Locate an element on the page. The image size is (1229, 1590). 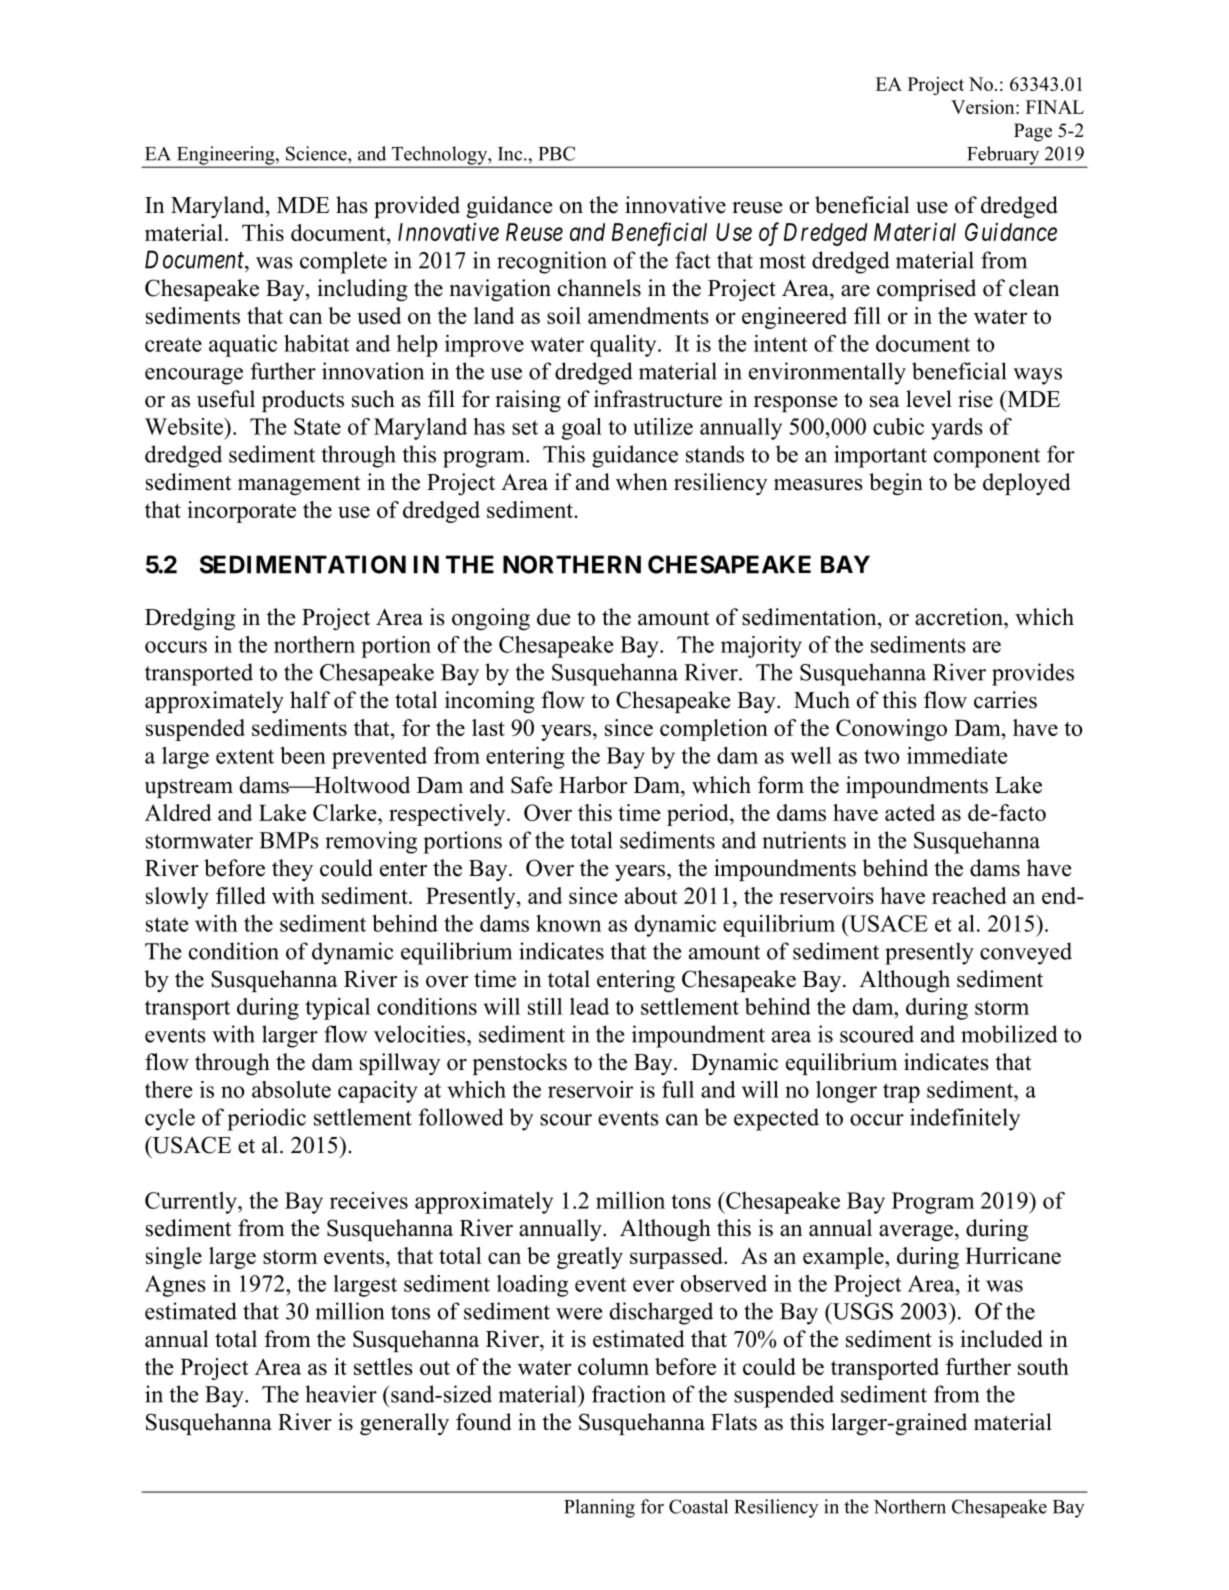
lead is located at coordinates (589, 1006).
